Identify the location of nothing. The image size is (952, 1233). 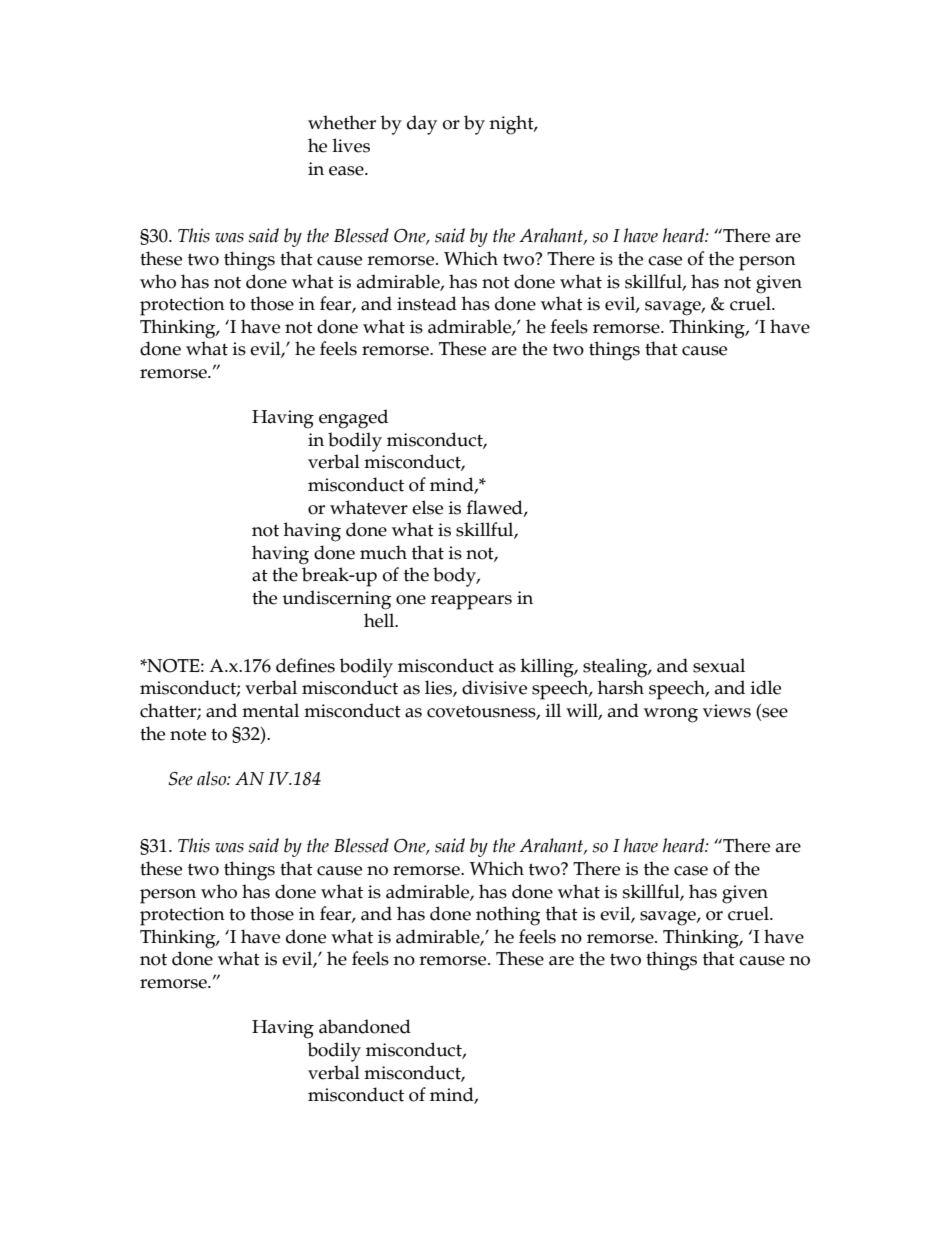
(508, 916).
